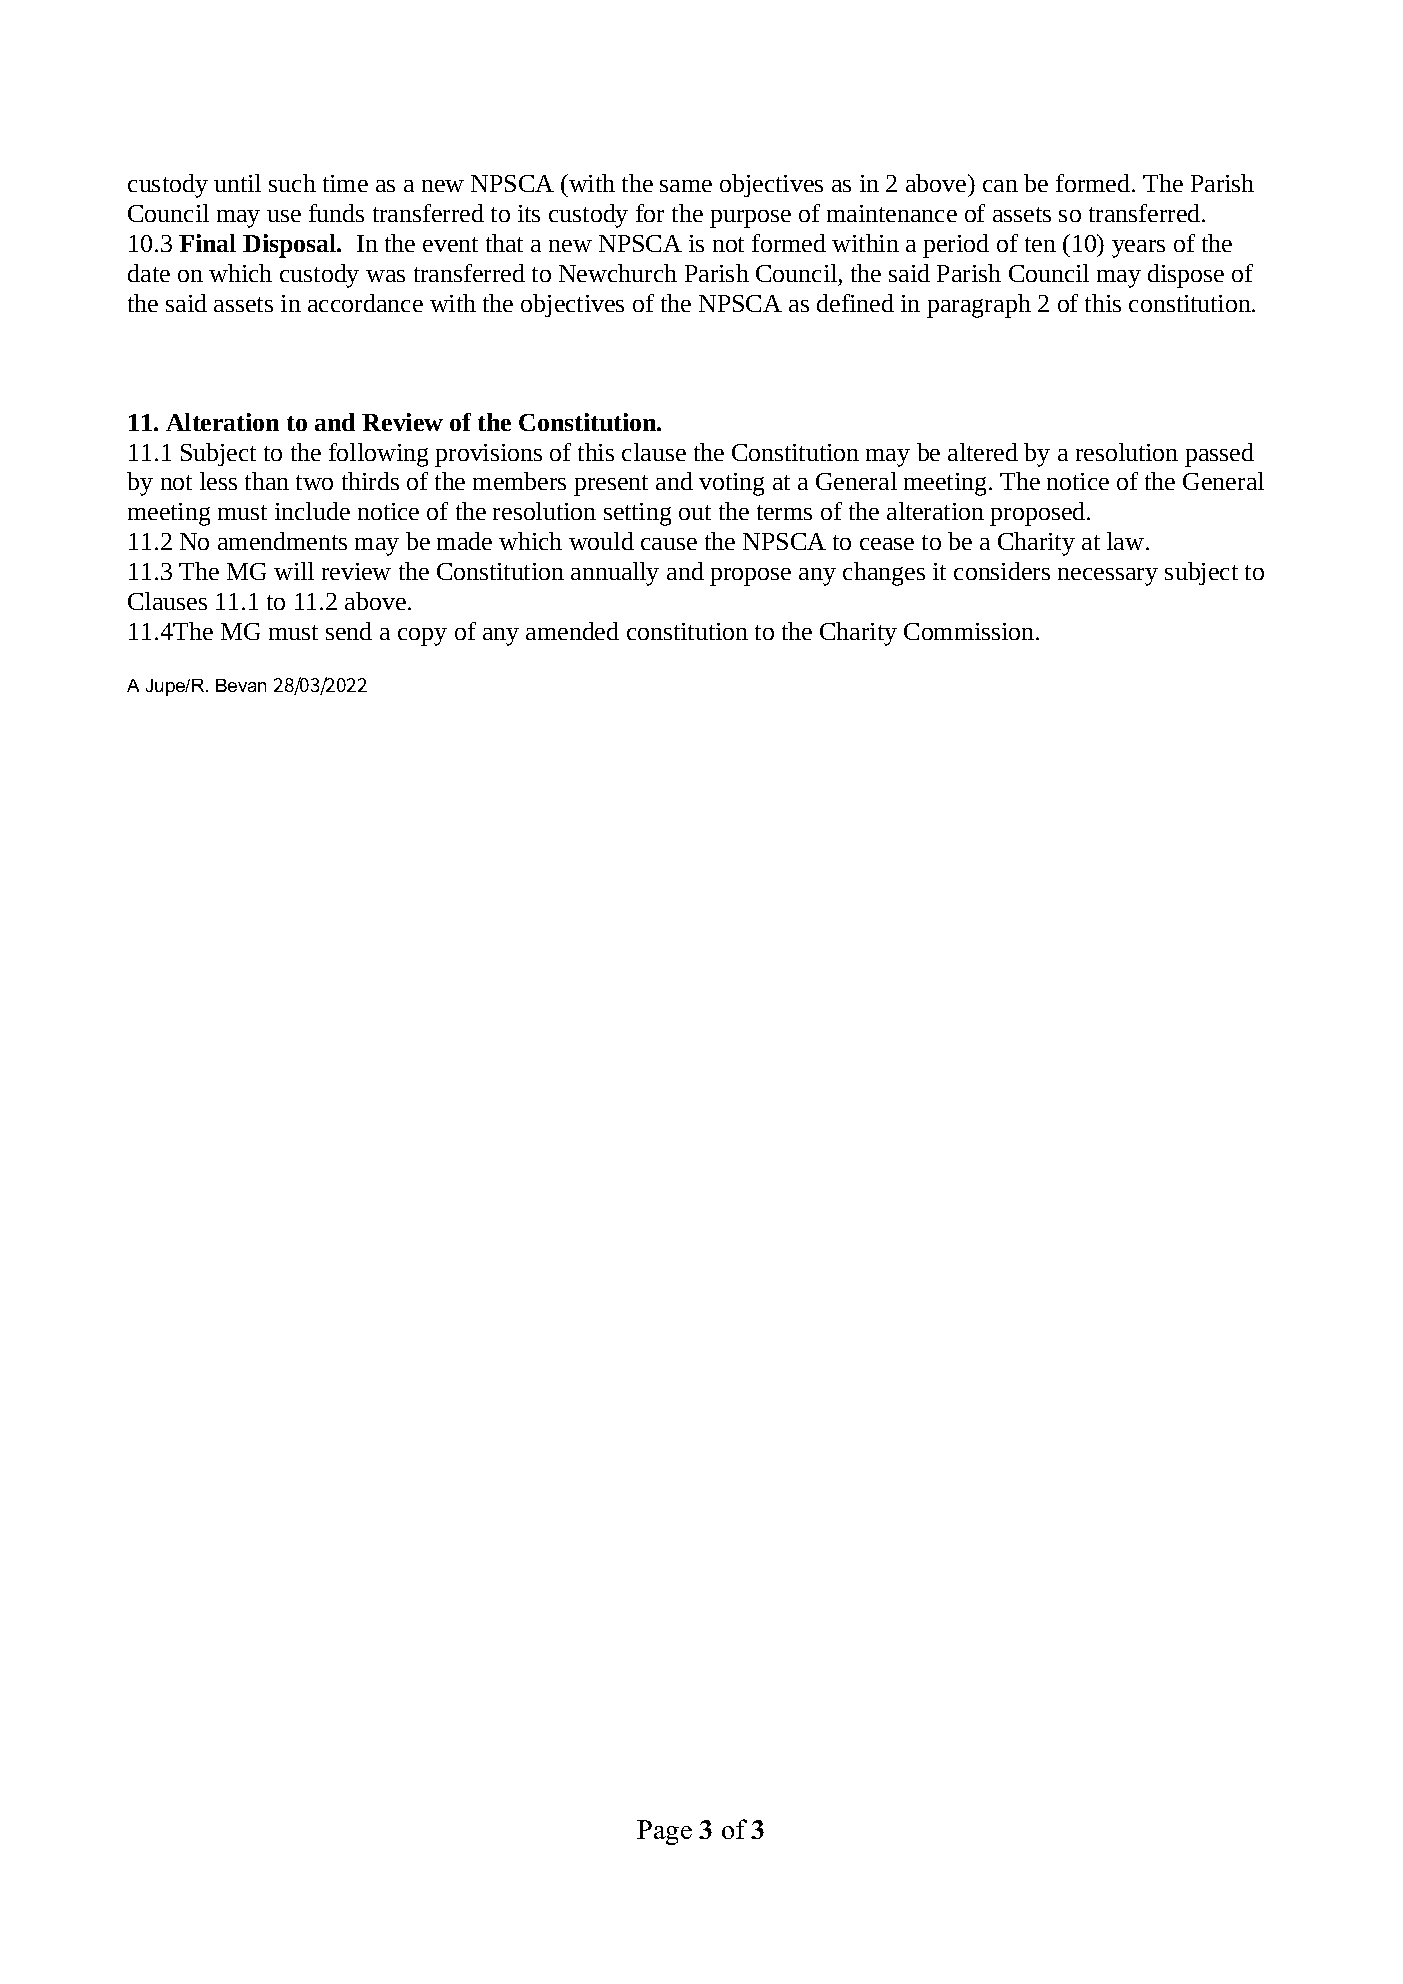 The width and height of the screenshot is (1403, 1984). Describe the element at coordinates (664, 1832) in the screenshot. I see `Page` at that location.
